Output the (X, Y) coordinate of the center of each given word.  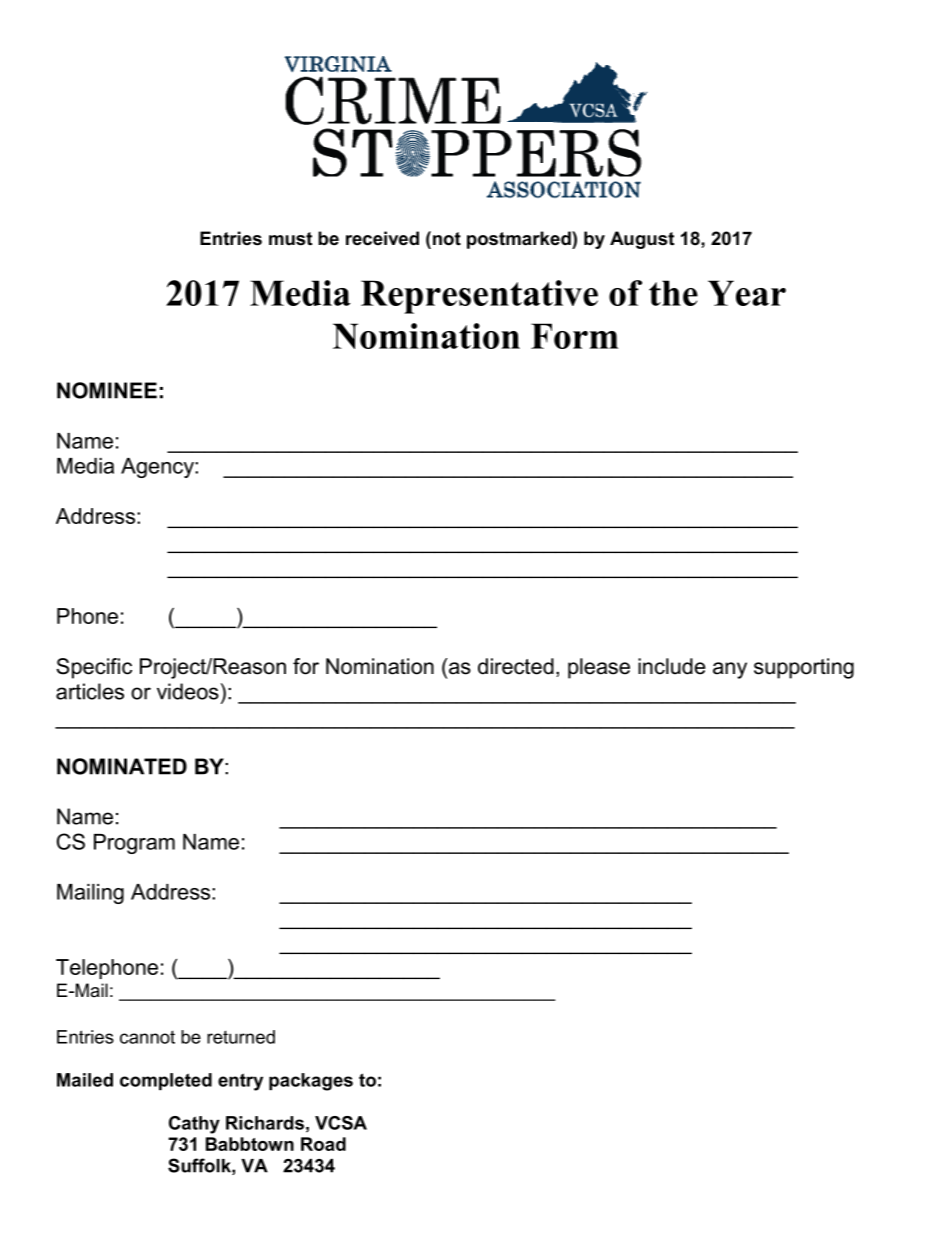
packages (311, 1082)
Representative (479, 297)
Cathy (194, 1125)
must (290, 239)
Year (747, 293)
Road (323, 1144)
